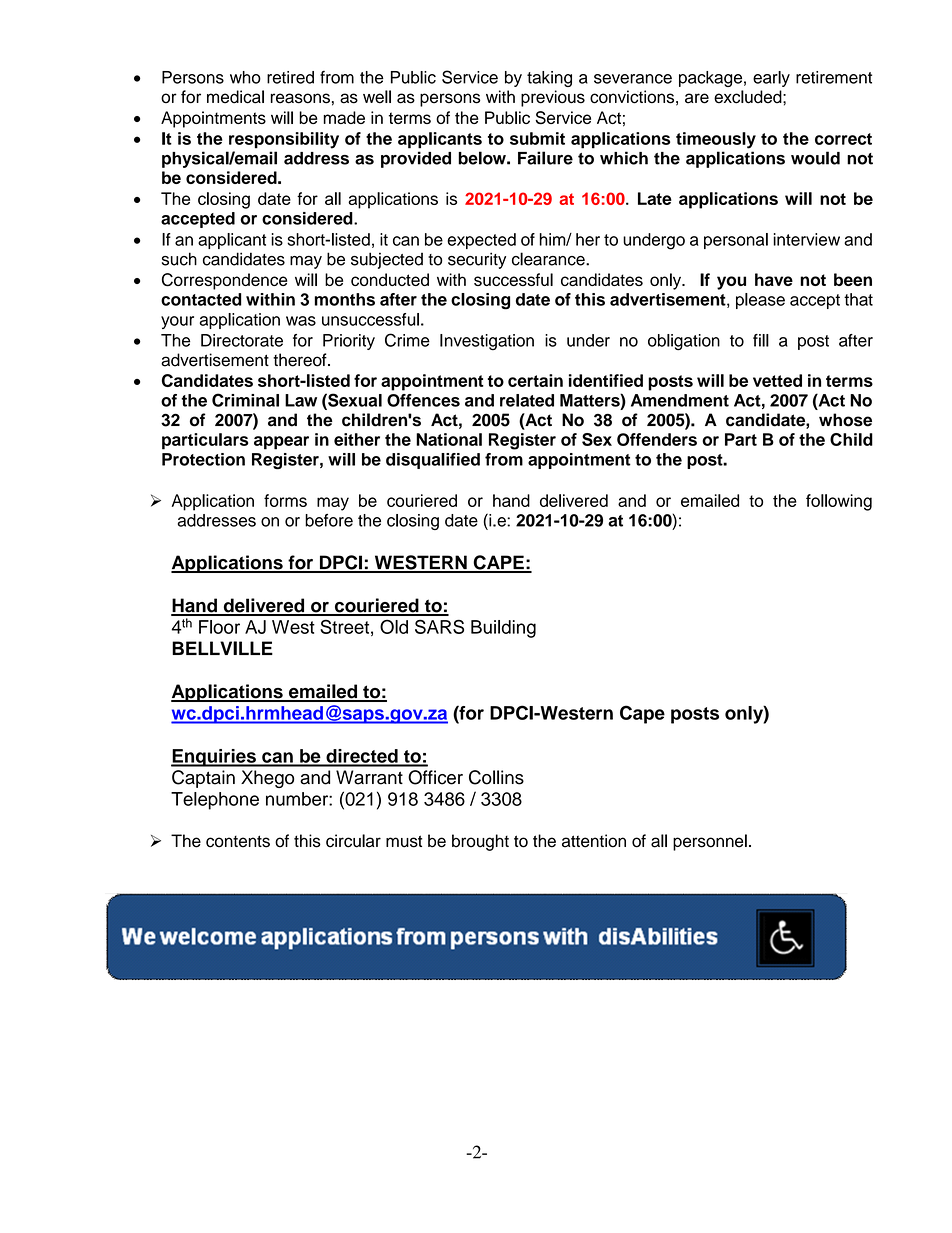 This document has height=1233, width=952. What do you see at coordinates (242, 340) in the document?
I see `Directorate` at bounding box center [242, 340].
